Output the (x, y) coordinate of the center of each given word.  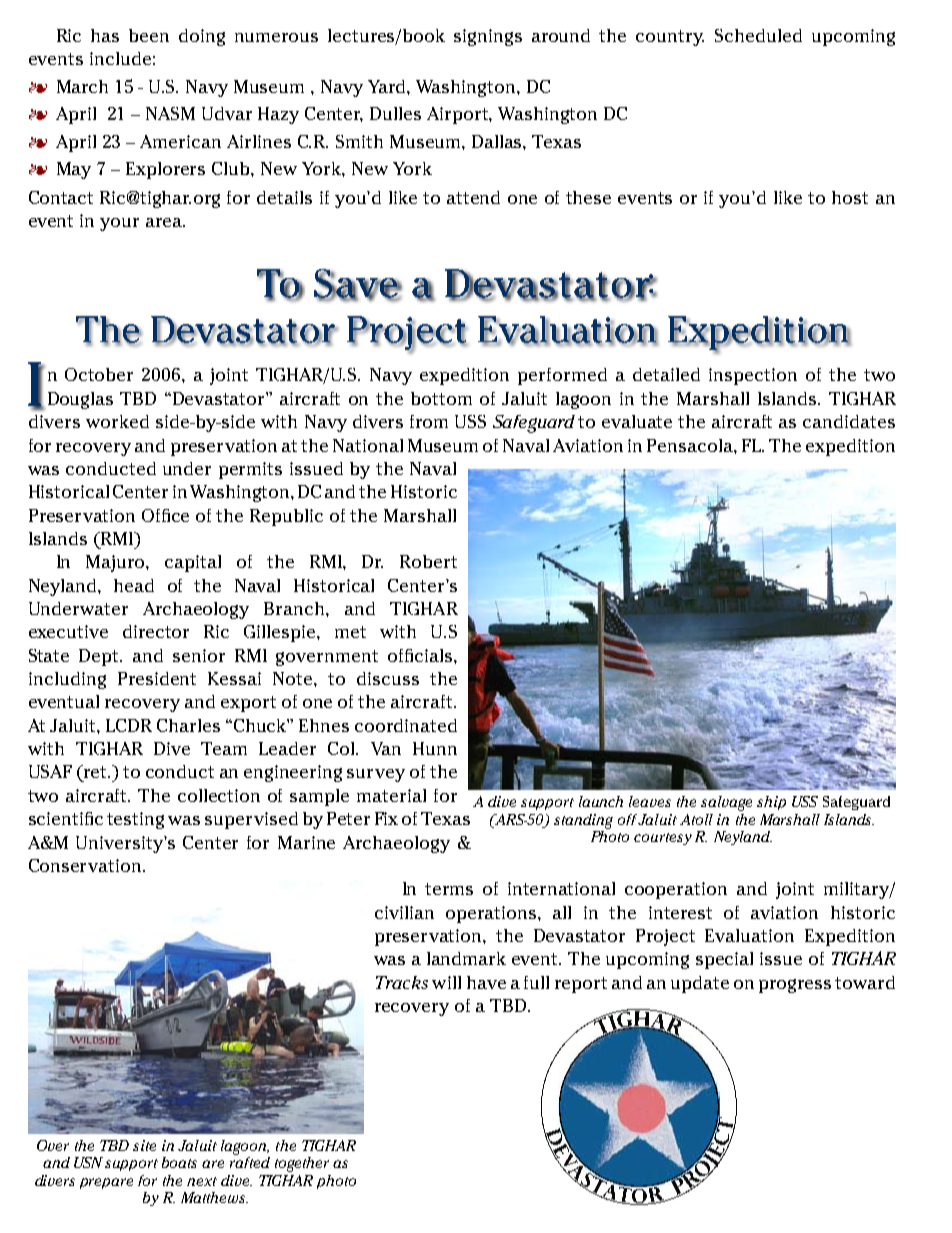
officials (420, 655)
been (149, 35)
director (156, 631)
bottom (441, 398)
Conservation (86, 865)
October (99, 374)
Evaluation (749, 935)
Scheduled (758, 35)
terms (449, 889)
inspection (753, 376)
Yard (388, 86)
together (302, 1164)
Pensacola (691, 445)
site (144, 1145)
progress (795, 986)
